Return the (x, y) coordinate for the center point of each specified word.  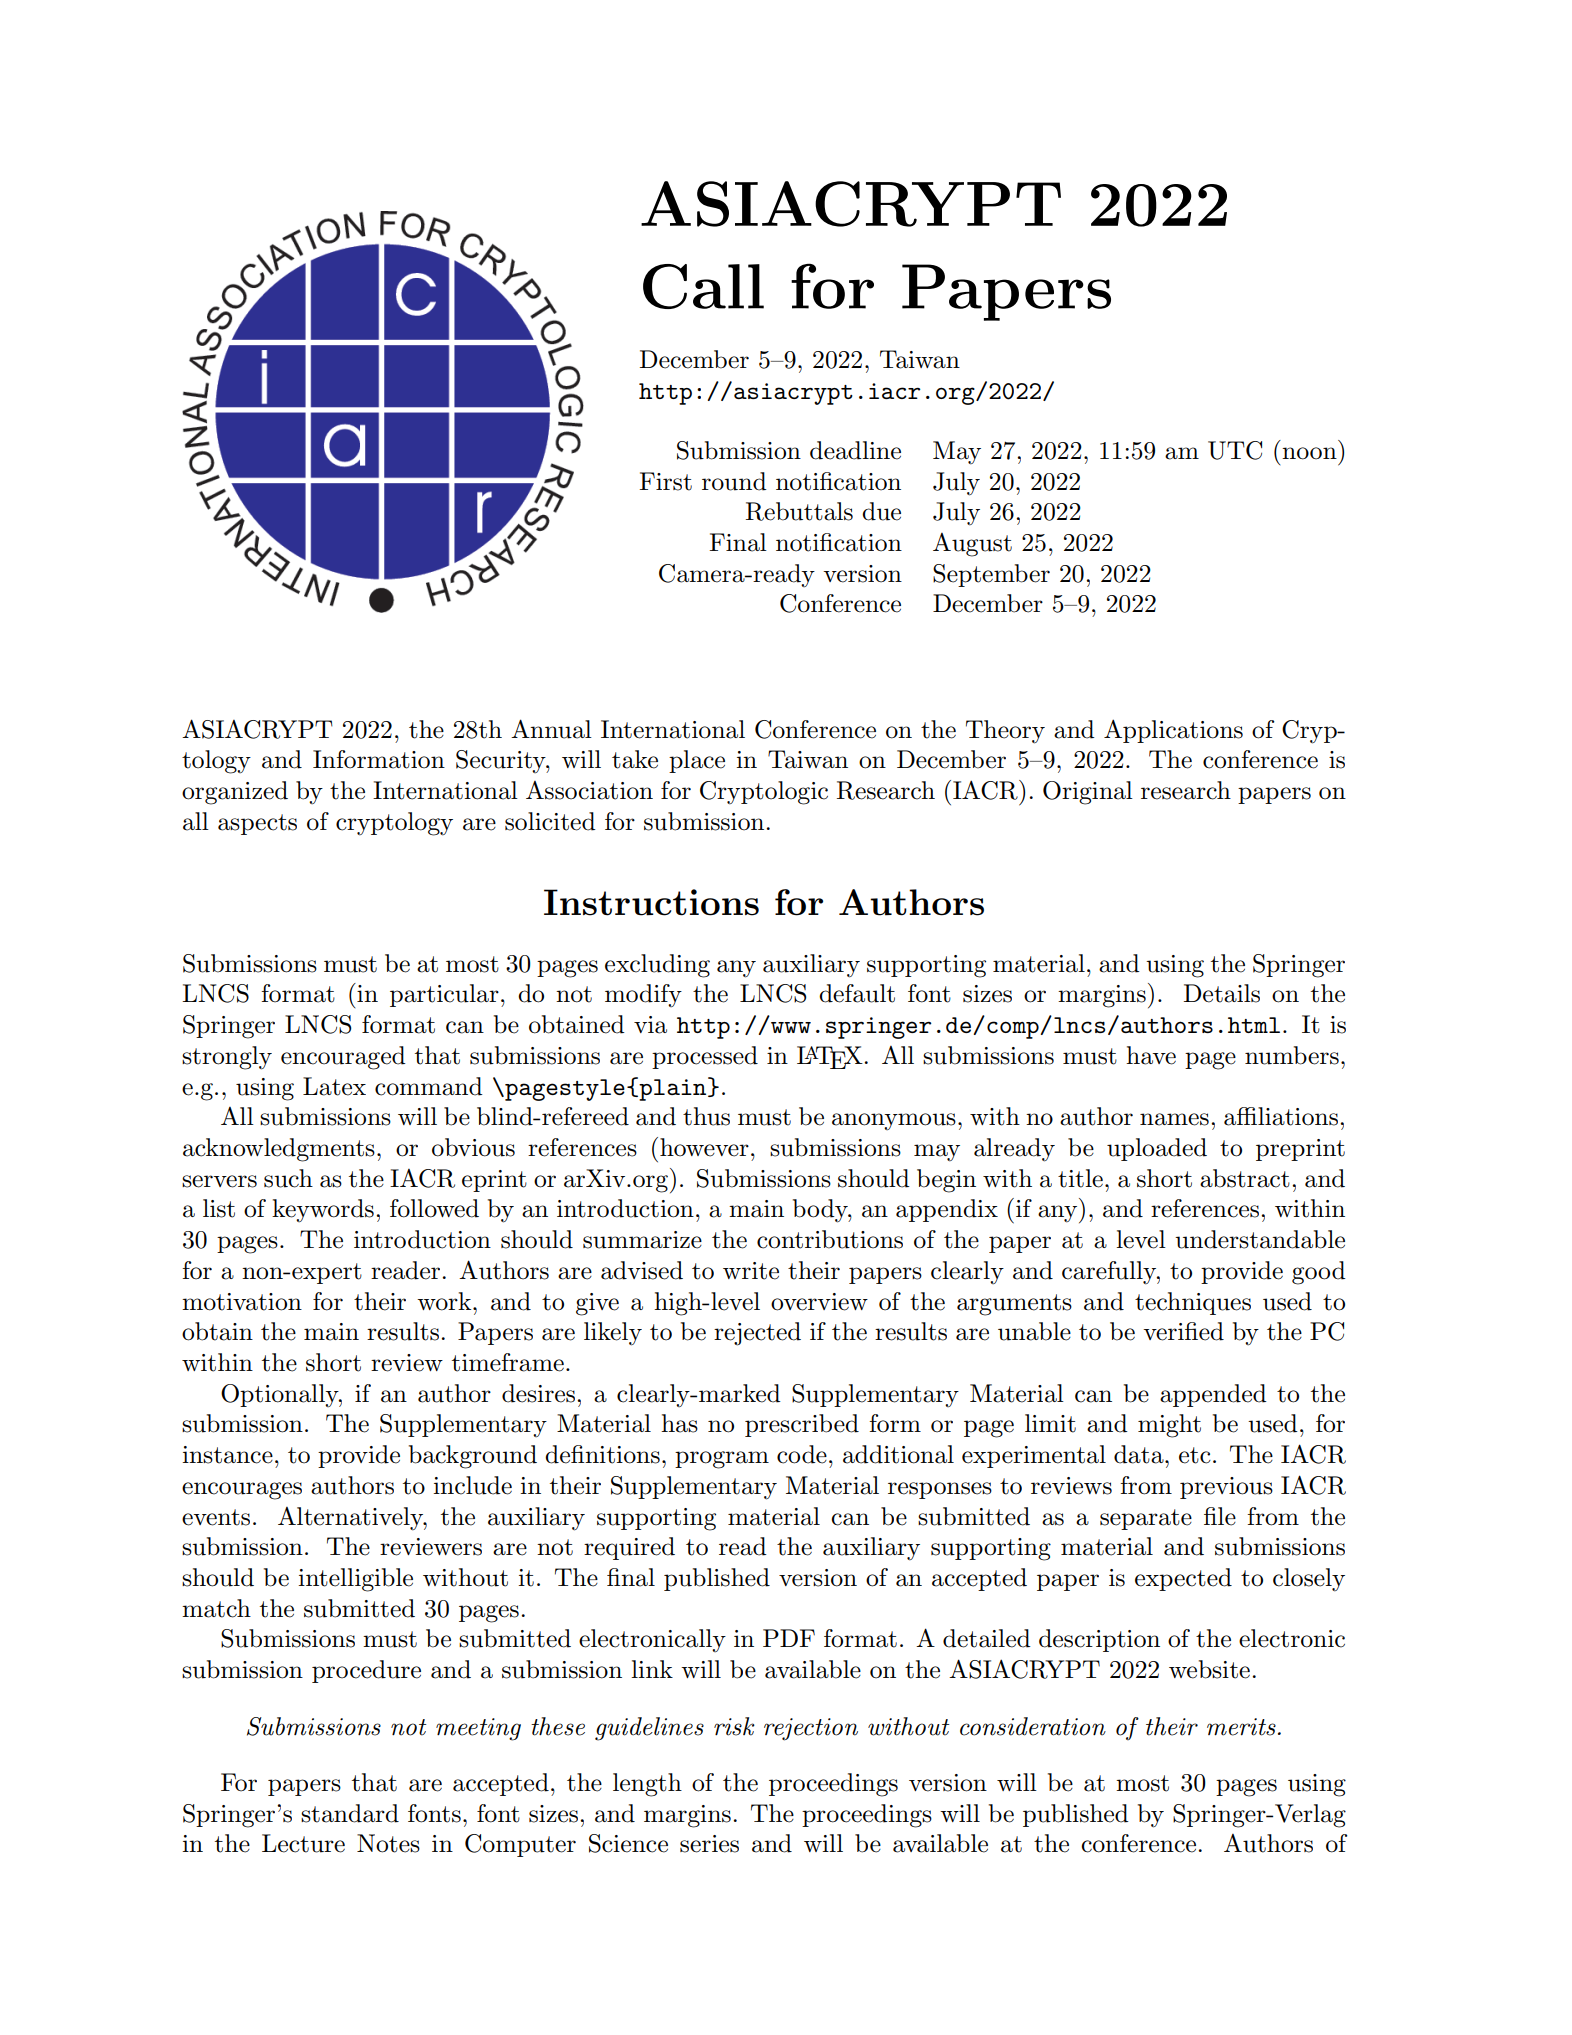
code (802, 1454)
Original (1088, 793)
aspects (257, 824)
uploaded (1157, 1149)
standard (350, 1813)
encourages (242, 1491)
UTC (1235, 450)
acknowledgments (279, 1150)
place (697, 761)
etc (1195, 1455)
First (665, 481)
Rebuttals (799, 511)
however (704, 1147)
